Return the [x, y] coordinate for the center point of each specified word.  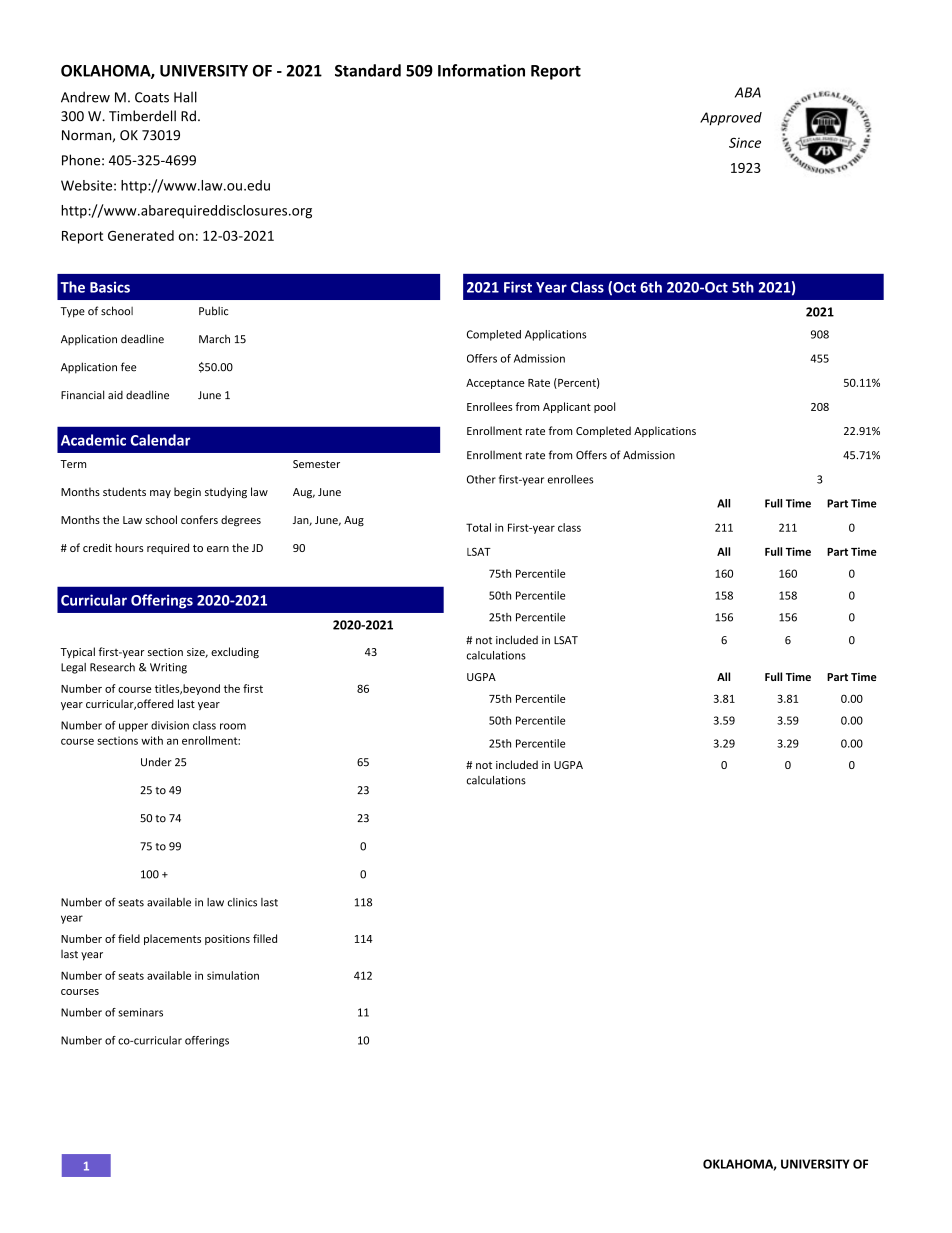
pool [604, 407]
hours [129, 547]
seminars [140, 1012]
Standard [368, 70]
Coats [152, 97]
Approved [731, 119]
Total [478, 527]
